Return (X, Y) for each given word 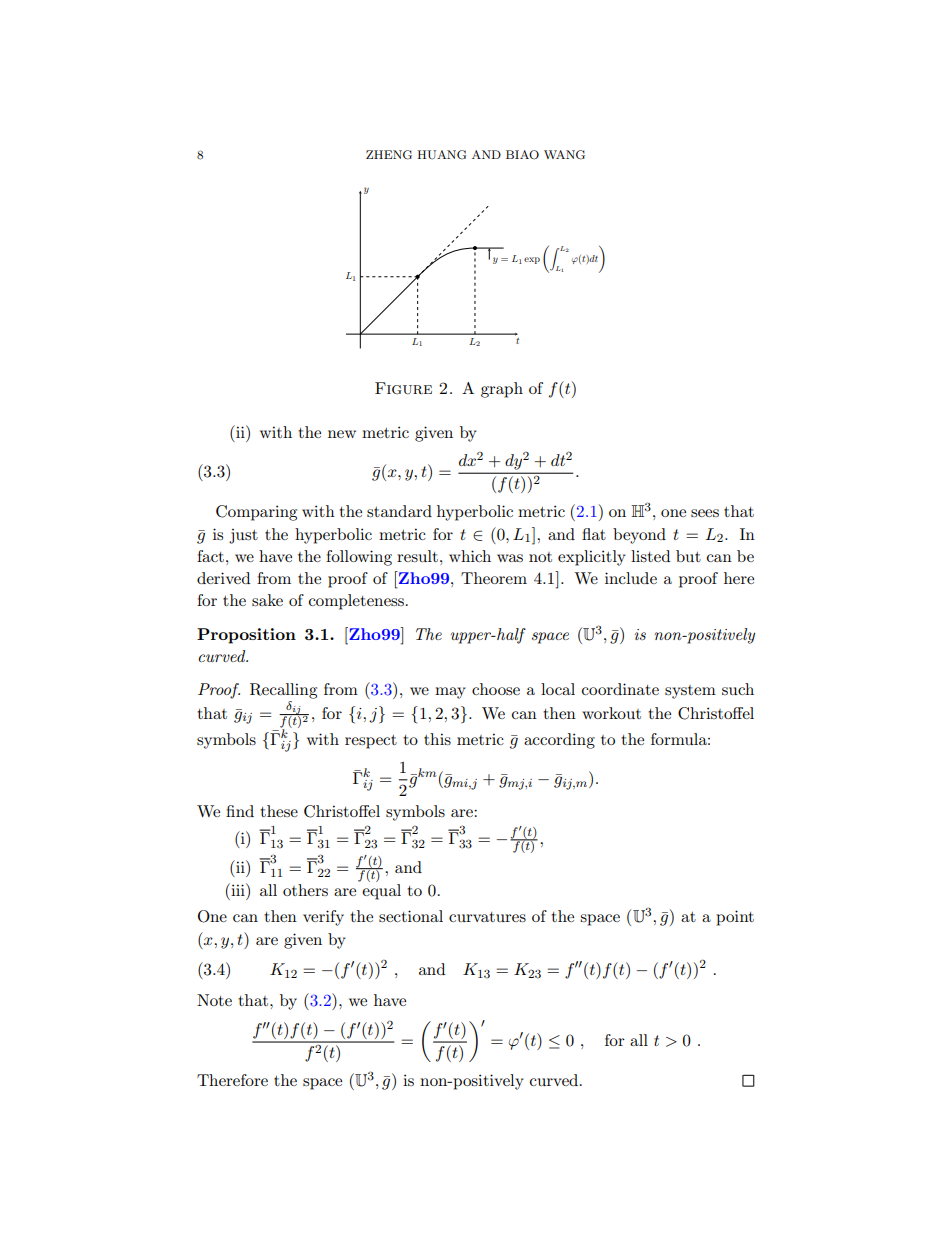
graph (502, 390)
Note (214, 1000)
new (342, 434)
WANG (564, 155)
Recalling (283, 691)
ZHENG (389, 155)
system (690, 692)
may (450, 693)
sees (705, 513)
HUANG (441, 155)
